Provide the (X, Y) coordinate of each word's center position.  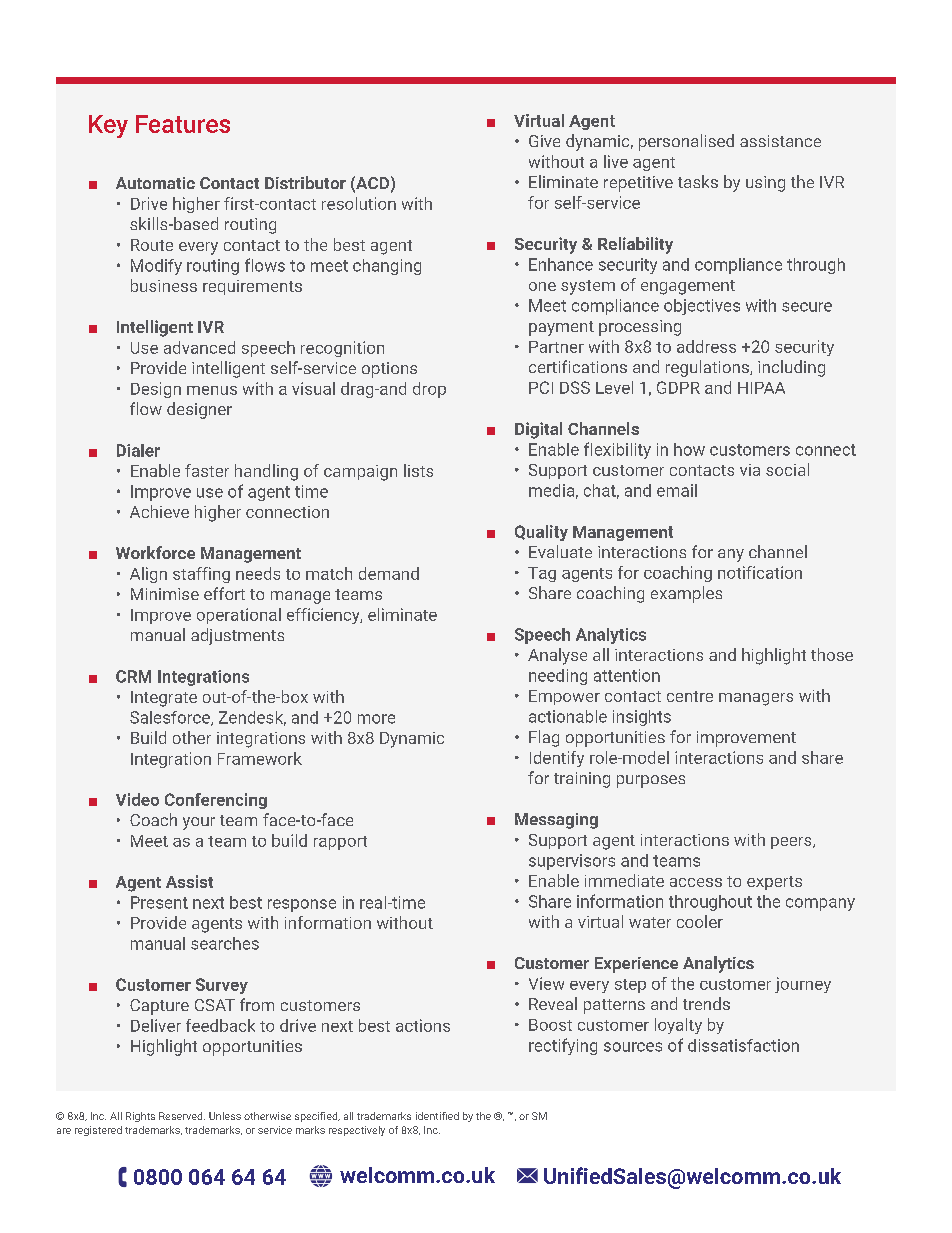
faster (207, 470)
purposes (651, 781)
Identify (557, 759)
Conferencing (216, 801)
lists (418, 470)
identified (437, 1116)
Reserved (182, 1116)
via (750, 470)
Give (544, 141)
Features (183, 124)
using (765, 184)
